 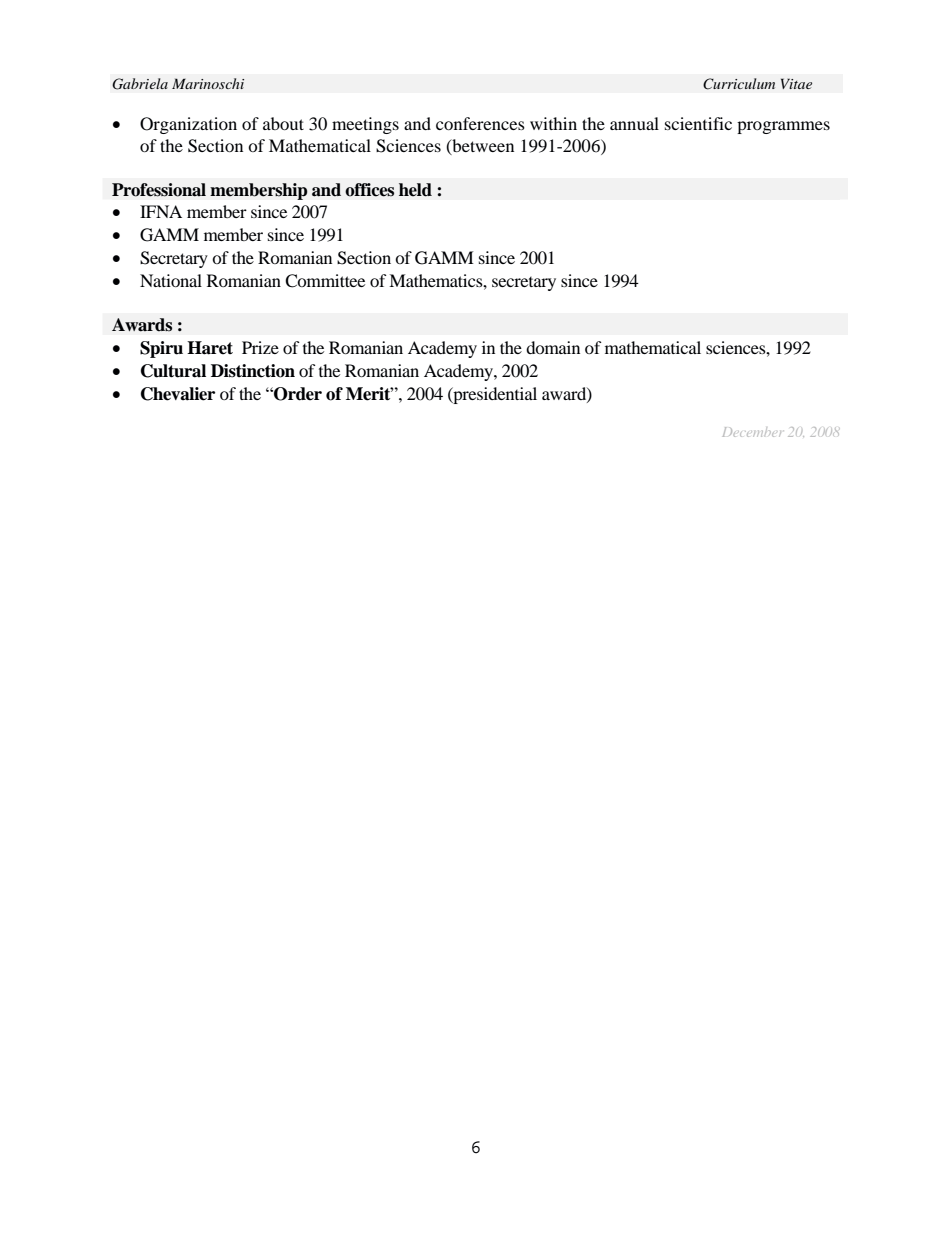 I want to click on programmes, so click(x=783, y=127).
